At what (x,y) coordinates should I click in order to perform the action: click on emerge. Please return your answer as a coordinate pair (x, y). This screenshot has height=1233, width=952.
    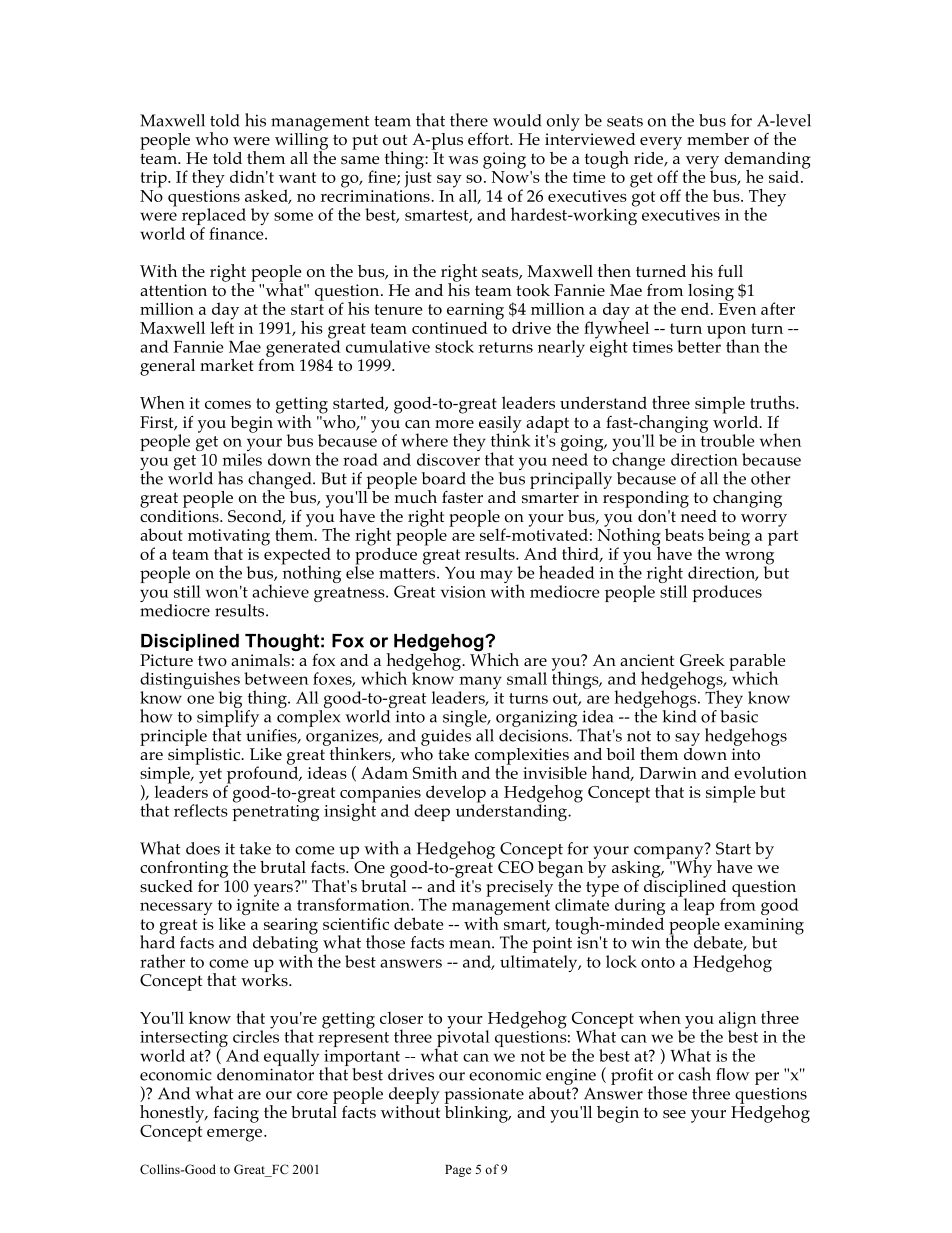
    Looking at the image, I should click on (236, 1135).
